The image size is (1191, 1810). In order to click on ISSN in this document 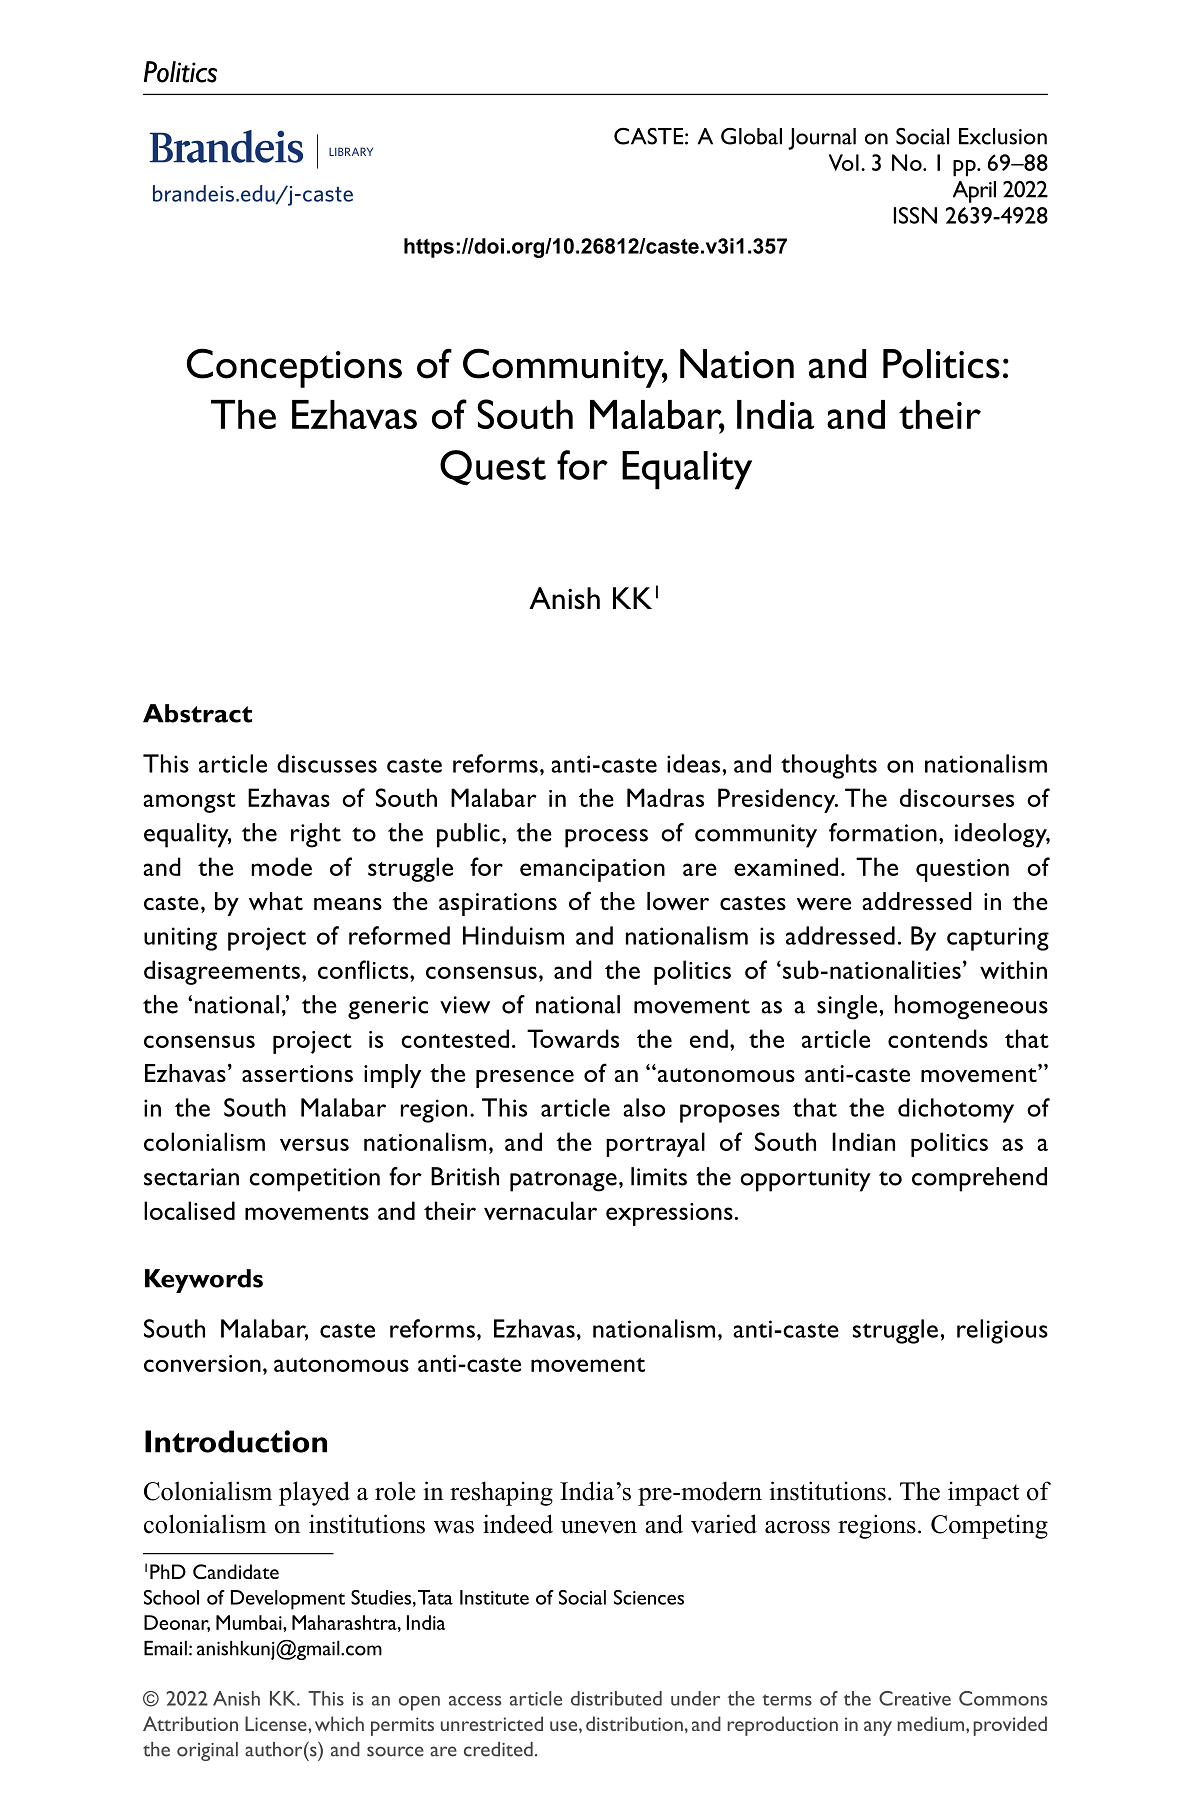, I will do `click(915, 215)`.
